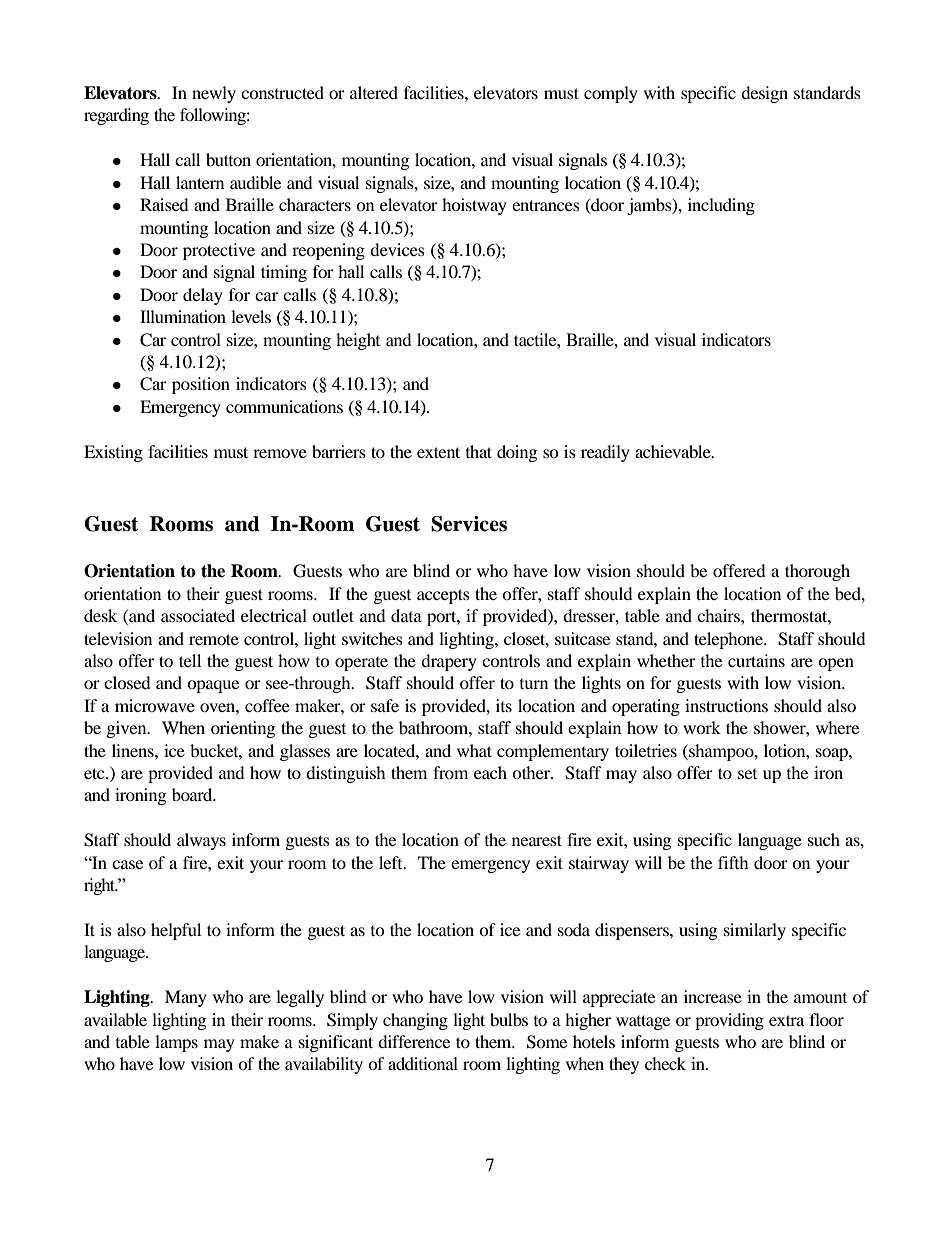 This screenshot has width=952, height=1233. What do you see at coordinates (198, 615) in the screenshot?
I see `associated` at bounding box center [198, 615].
